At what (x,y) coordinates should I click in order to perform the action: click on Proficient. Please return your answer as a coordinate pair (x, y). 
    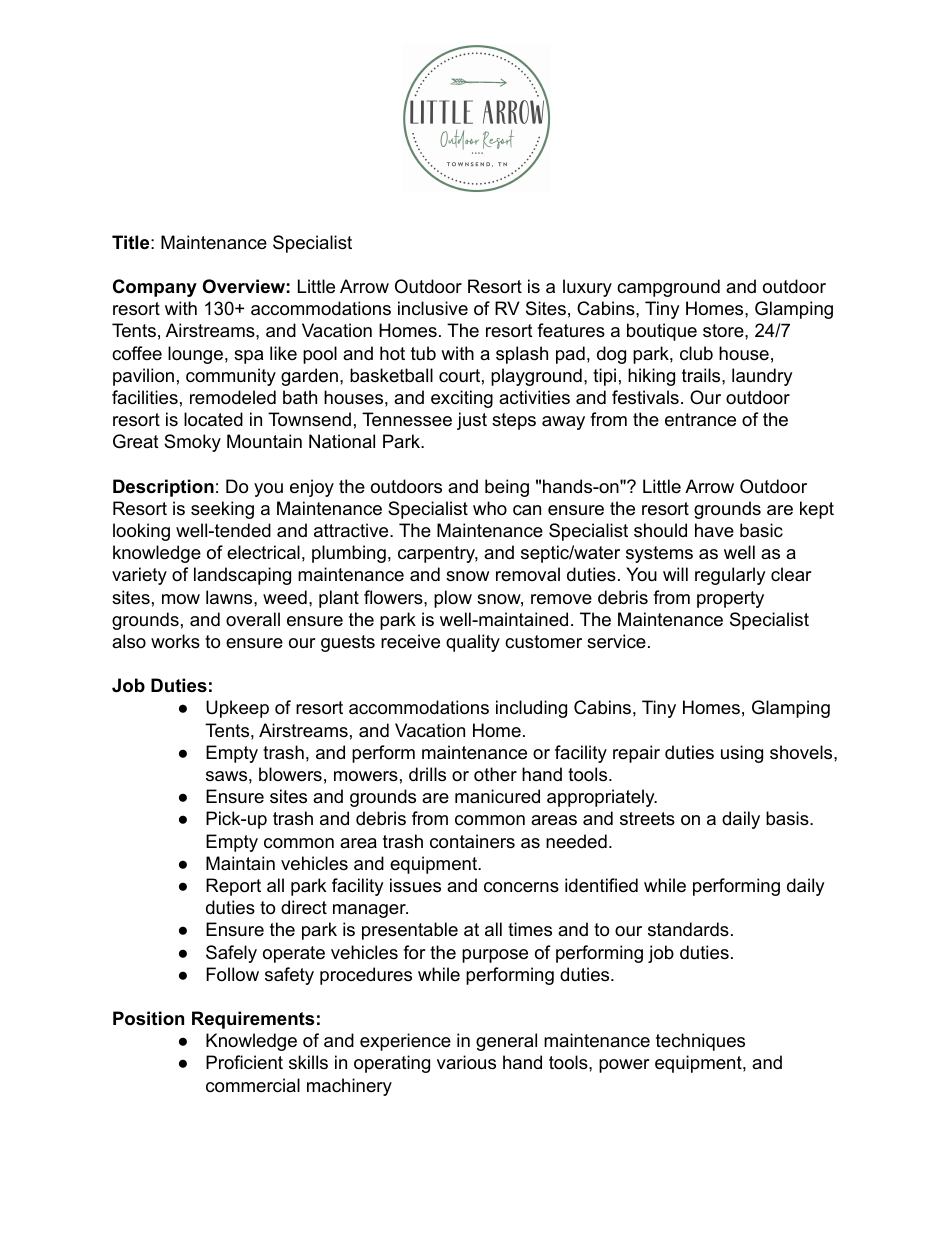
    Looking at the image, I should click on (244, 1062).
